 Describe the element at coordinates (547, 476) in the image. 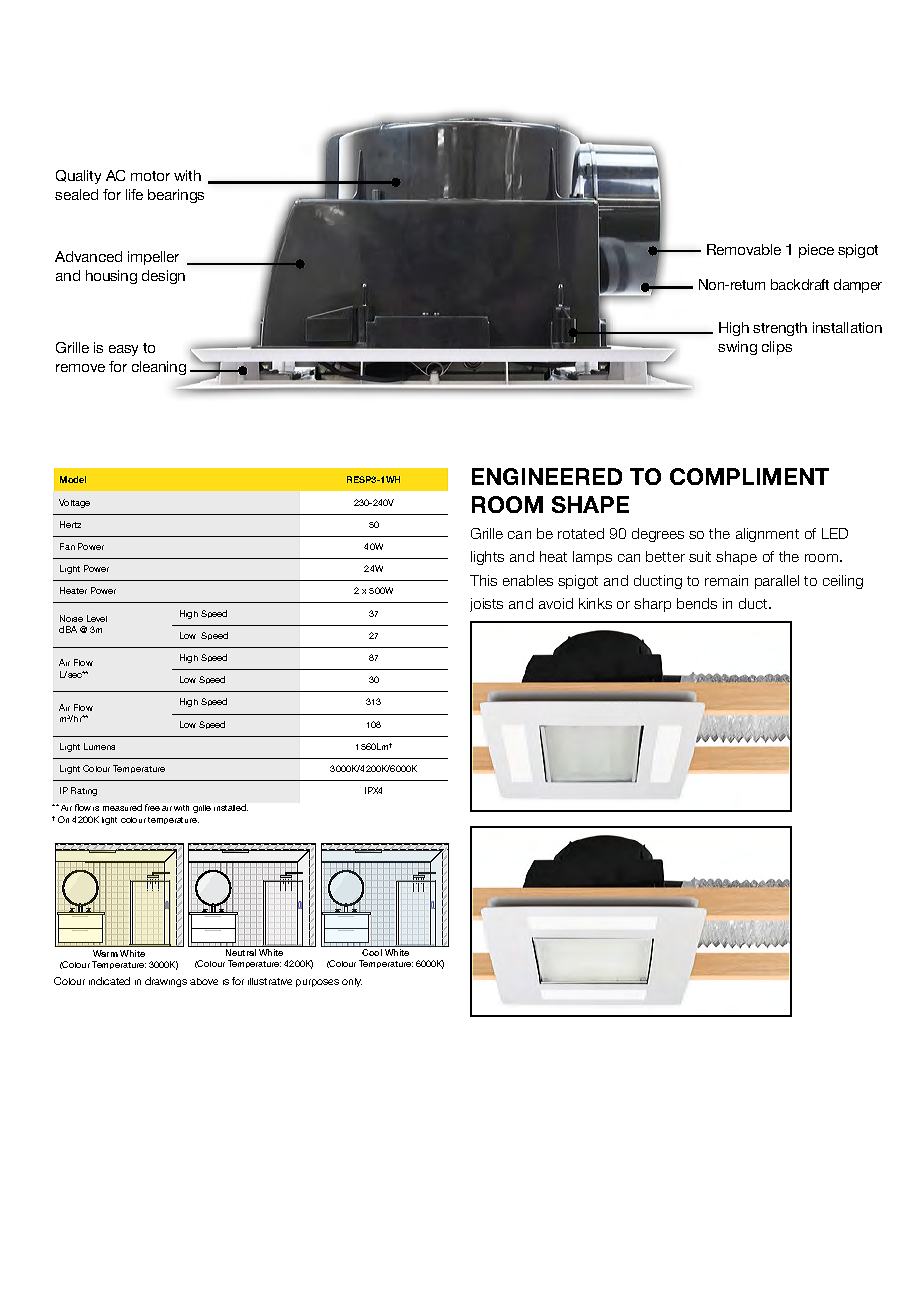

I see `ENGINEERED` at that location.
